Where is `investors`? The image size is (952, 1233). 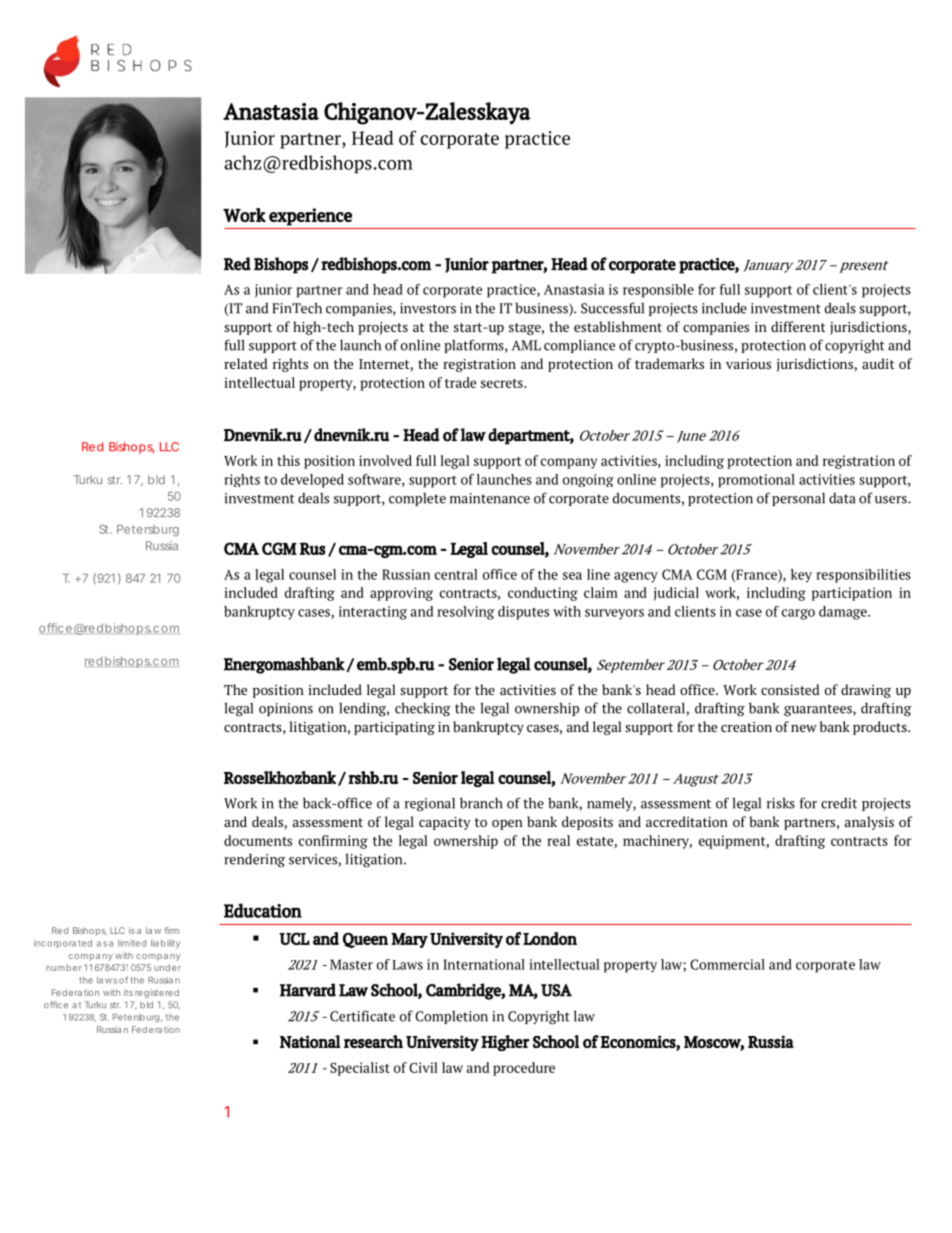 investors is located at coordinates (428, 308).
